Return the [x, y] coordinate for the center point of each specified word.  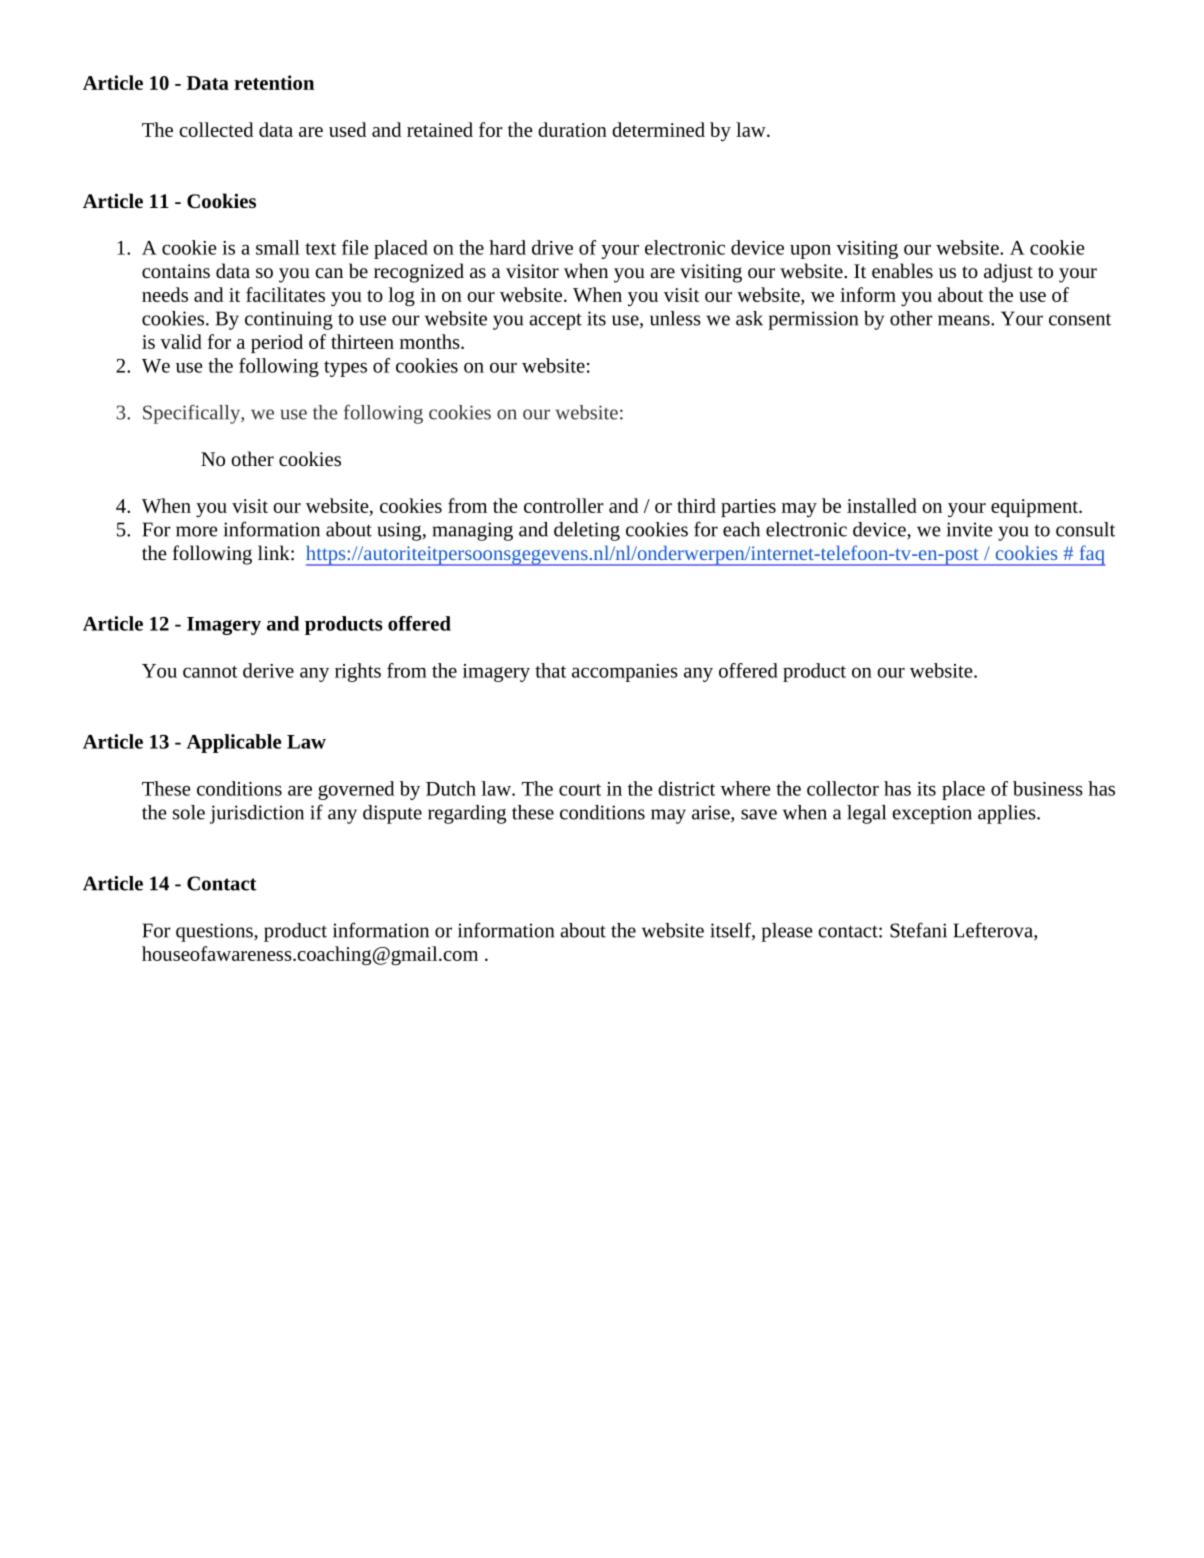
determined [658, 129]
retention [274, 82]
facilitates [285, 294]
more [196, 531]
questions [215, 932]
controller [564, 505]
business [1048, 788]
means [965, 320]
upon [810, 251]
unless [675, 318]
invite [969, 529]
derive [268, 670]
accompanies [625, 673]
